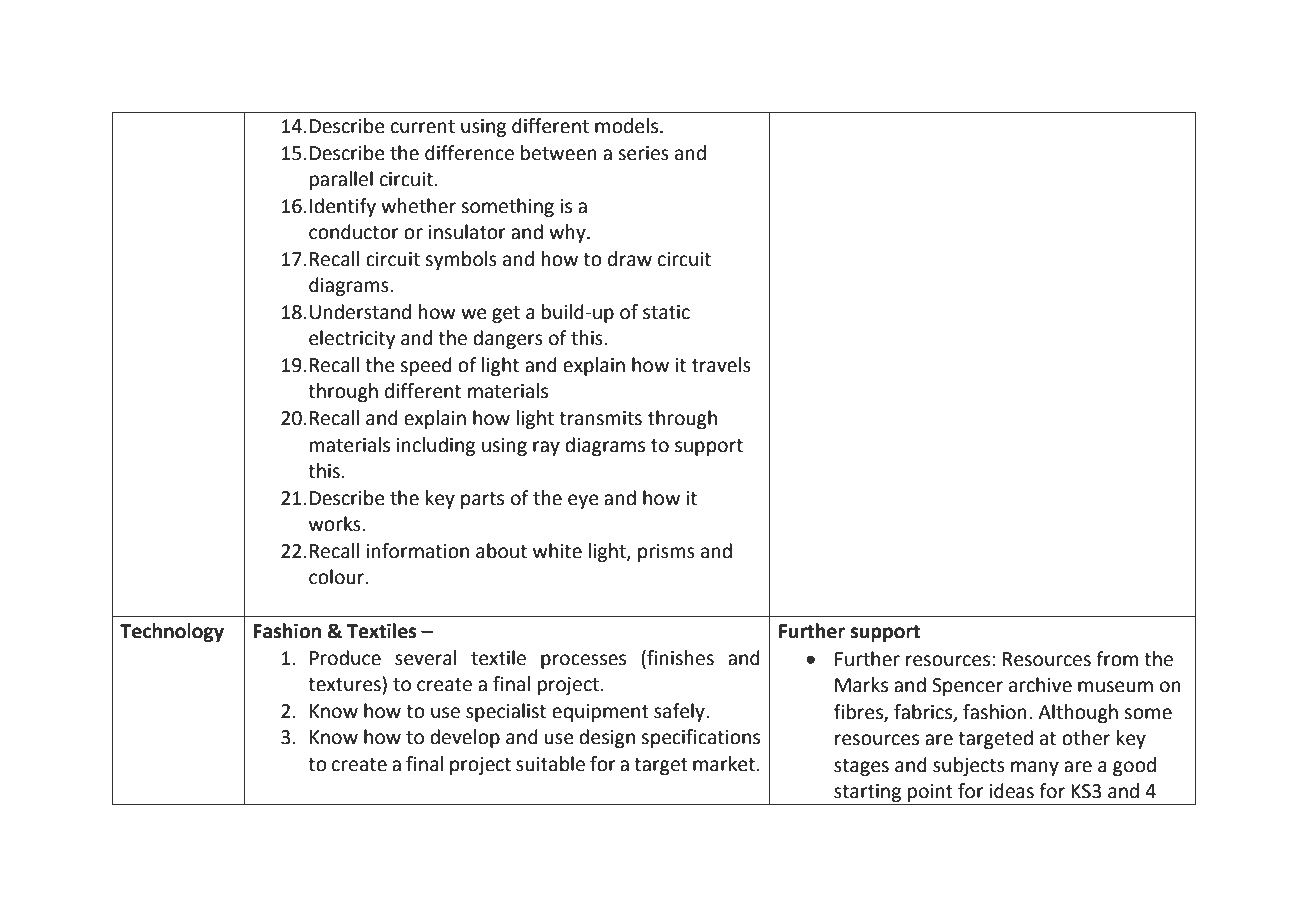 The height and width of the image is (924, 1308). Describe the element at coordinates (600, 418) in the image. I see `transmits` at that location.
